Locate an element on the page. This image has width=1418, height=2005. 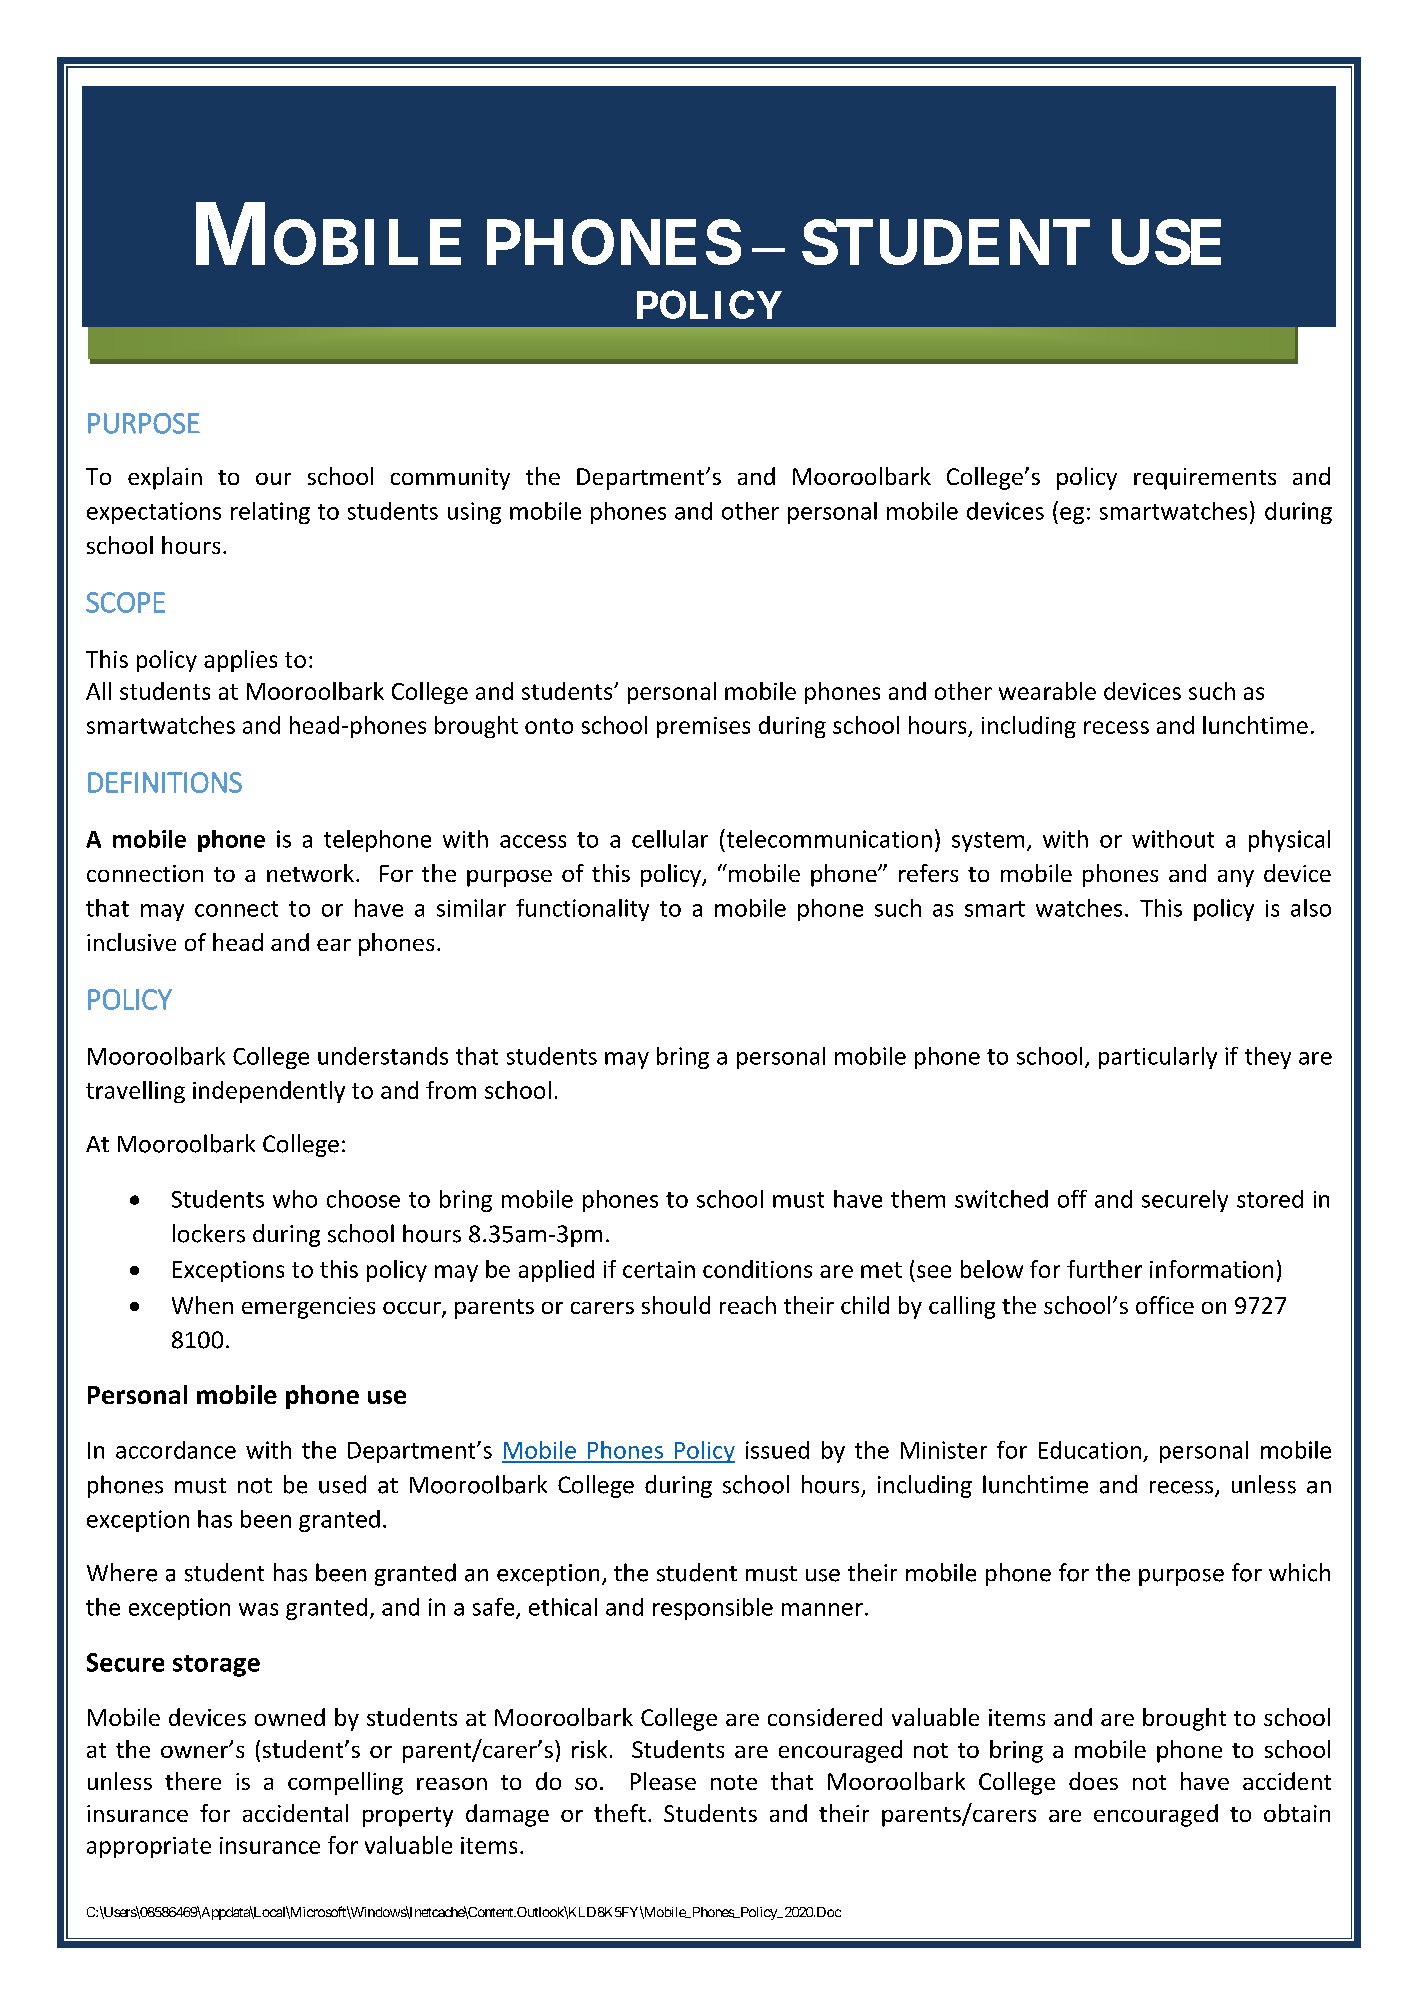
stored is located at coordinates (1270, 1199).
